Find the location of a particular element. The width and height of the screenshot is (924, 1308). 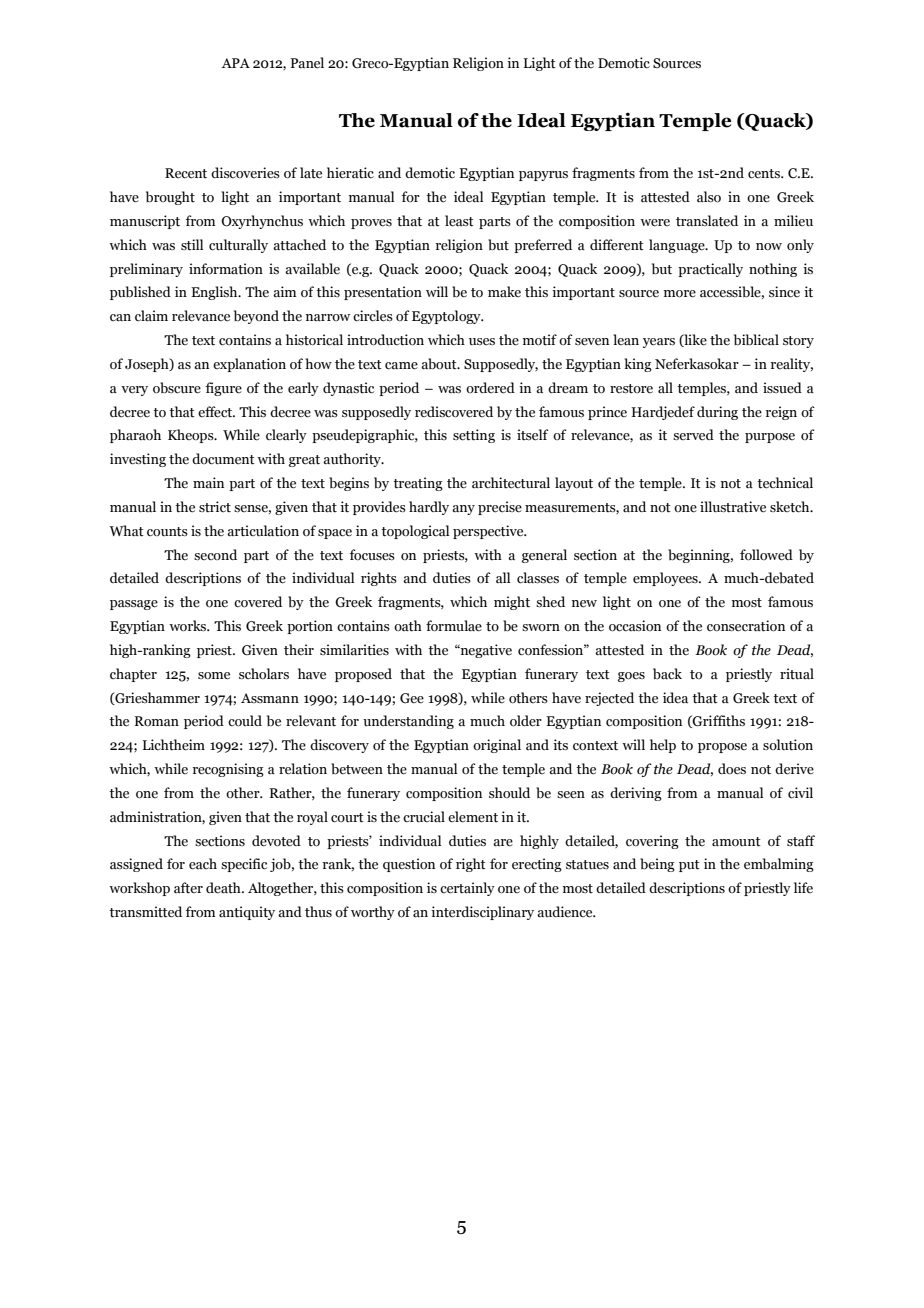

cents is located at coordinates (765, 174).
